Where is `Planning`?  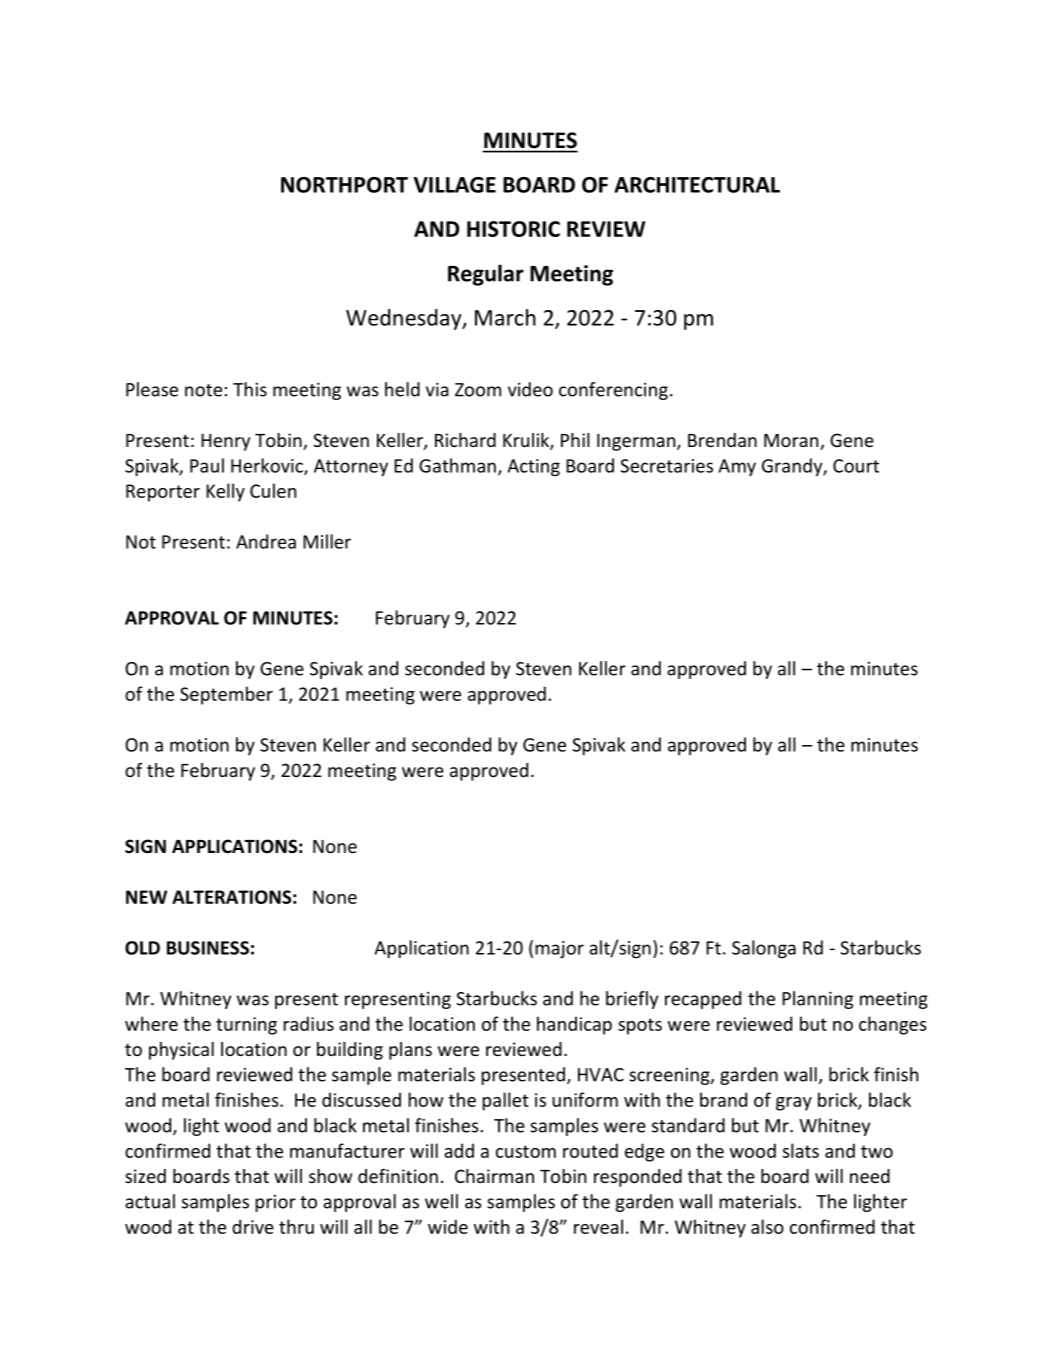 Planning is located at coordinates (817, 1000).
